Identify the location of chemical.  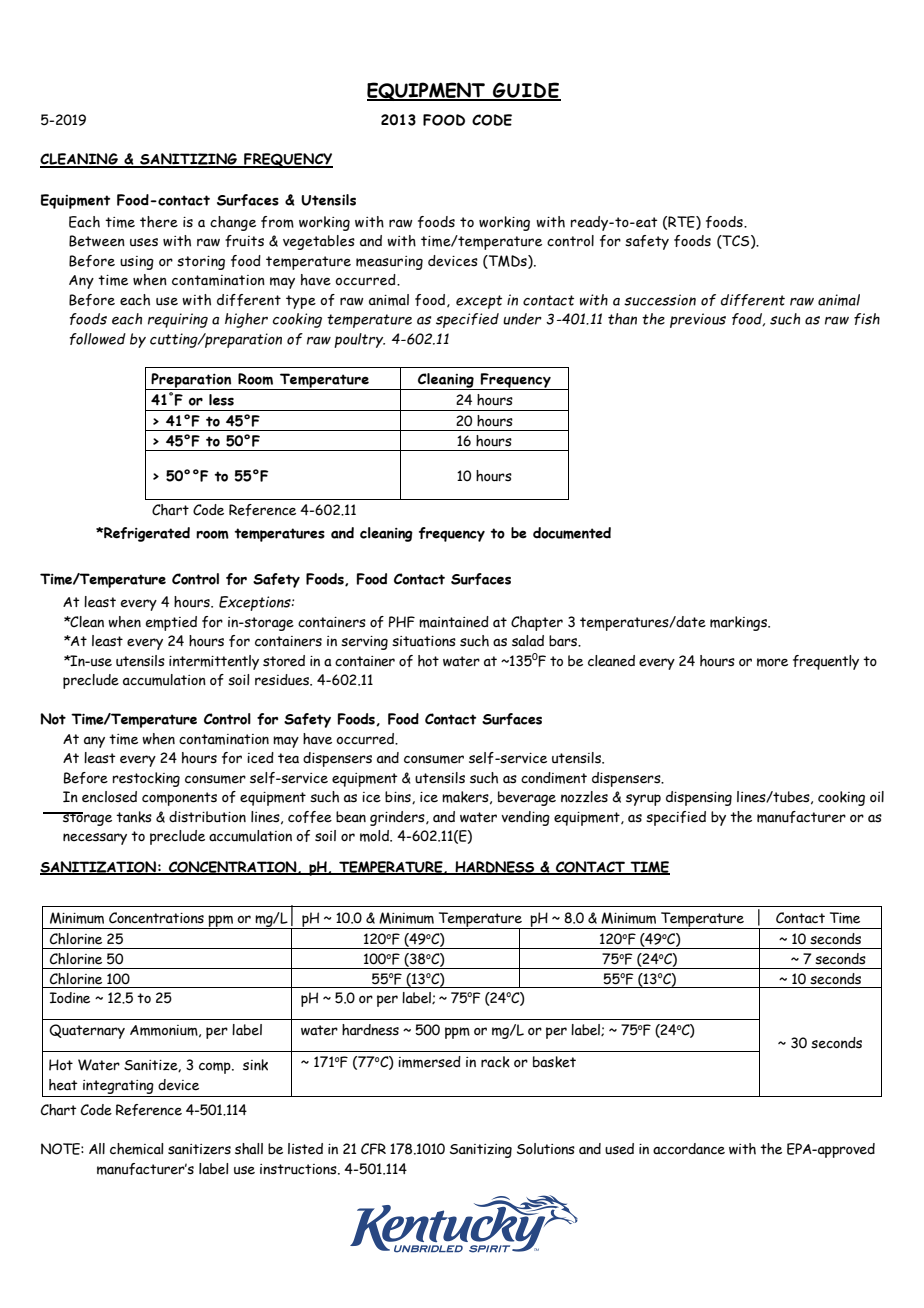
(137, 1149).
